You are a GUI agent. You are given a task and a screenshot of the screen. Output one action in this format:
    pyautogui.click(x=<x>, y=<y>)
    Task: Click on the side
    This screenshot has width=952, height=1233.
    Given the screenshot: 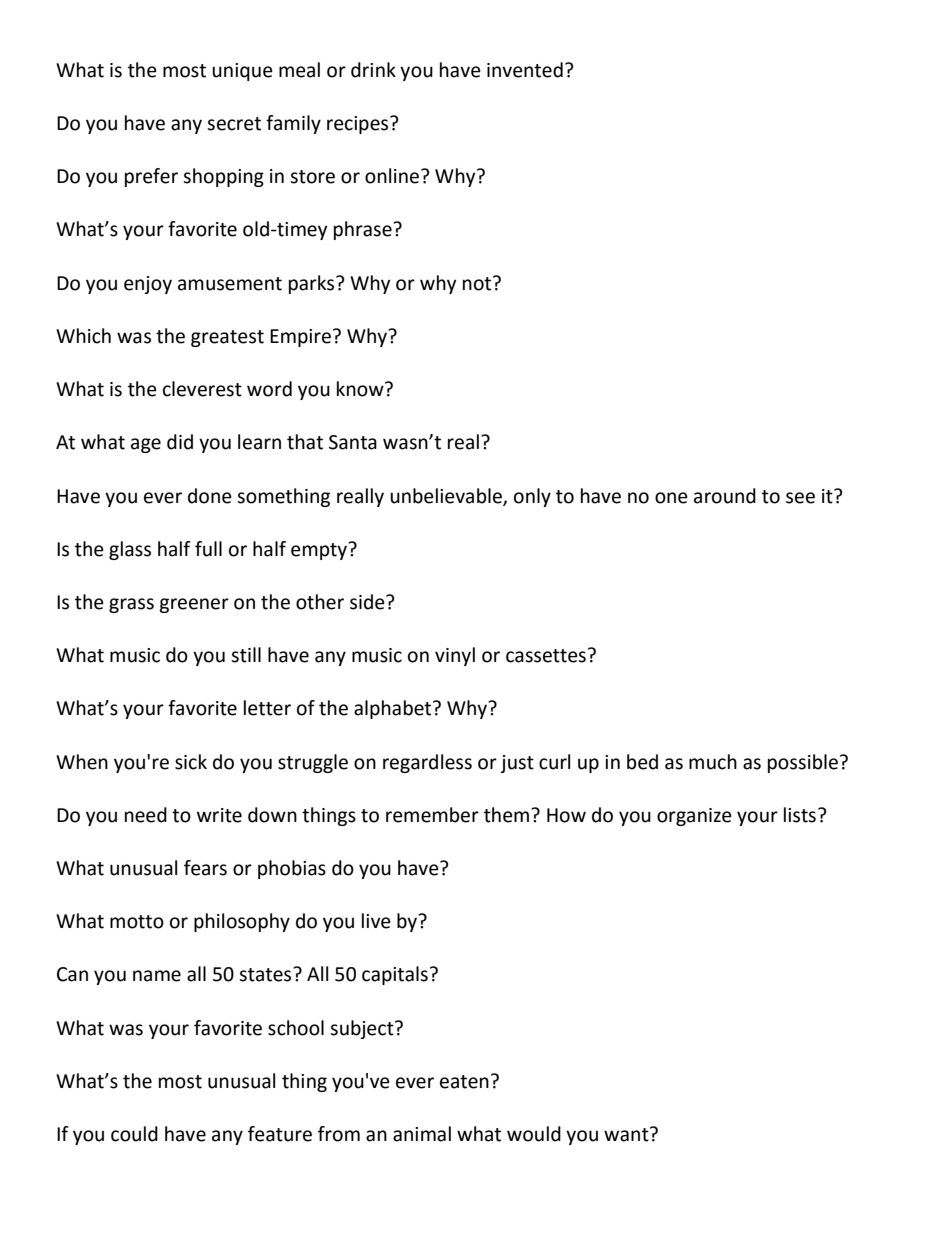 What is the action you would take?
    pyautogui.click(x=368, y=602)
